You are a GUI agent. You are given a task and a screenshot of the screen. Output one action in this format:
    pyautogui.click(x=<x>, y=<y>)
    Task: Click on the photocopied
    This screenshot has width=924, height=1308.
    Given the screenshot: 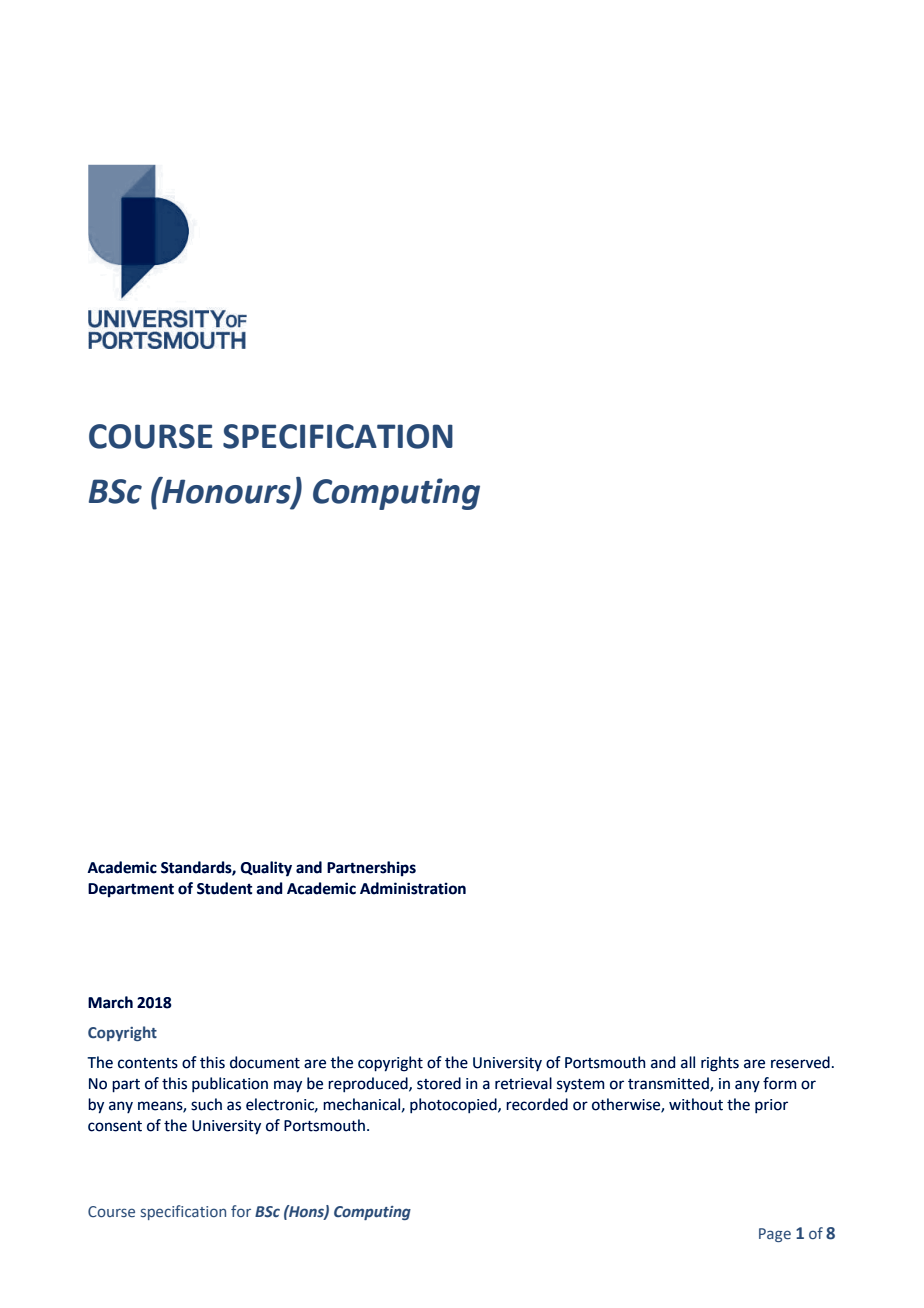 What is the action you would take?
    pyautogui.click(x=454, y=1105)
